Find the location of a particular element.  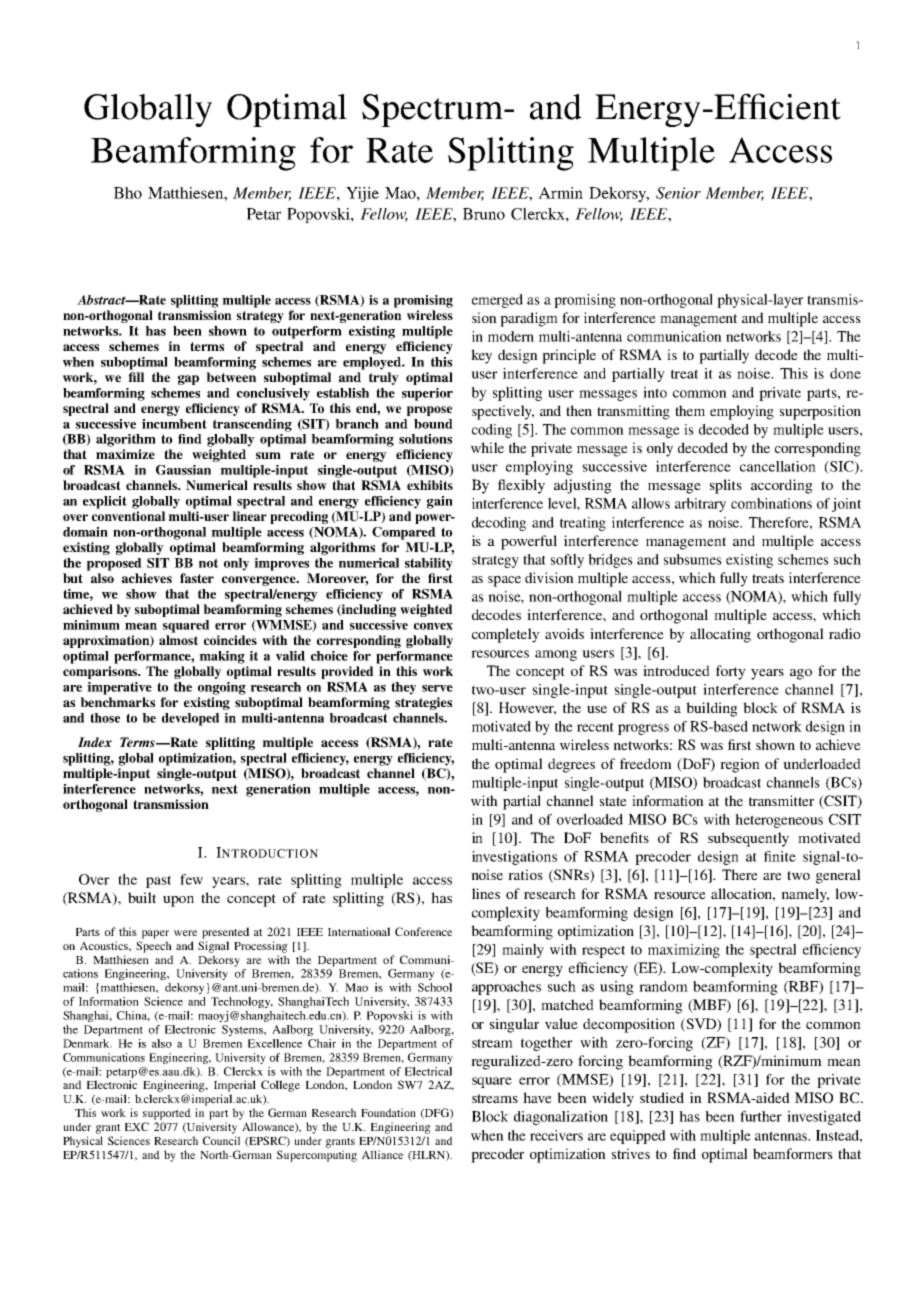

Bruno is located at coordinates (484, 214).
